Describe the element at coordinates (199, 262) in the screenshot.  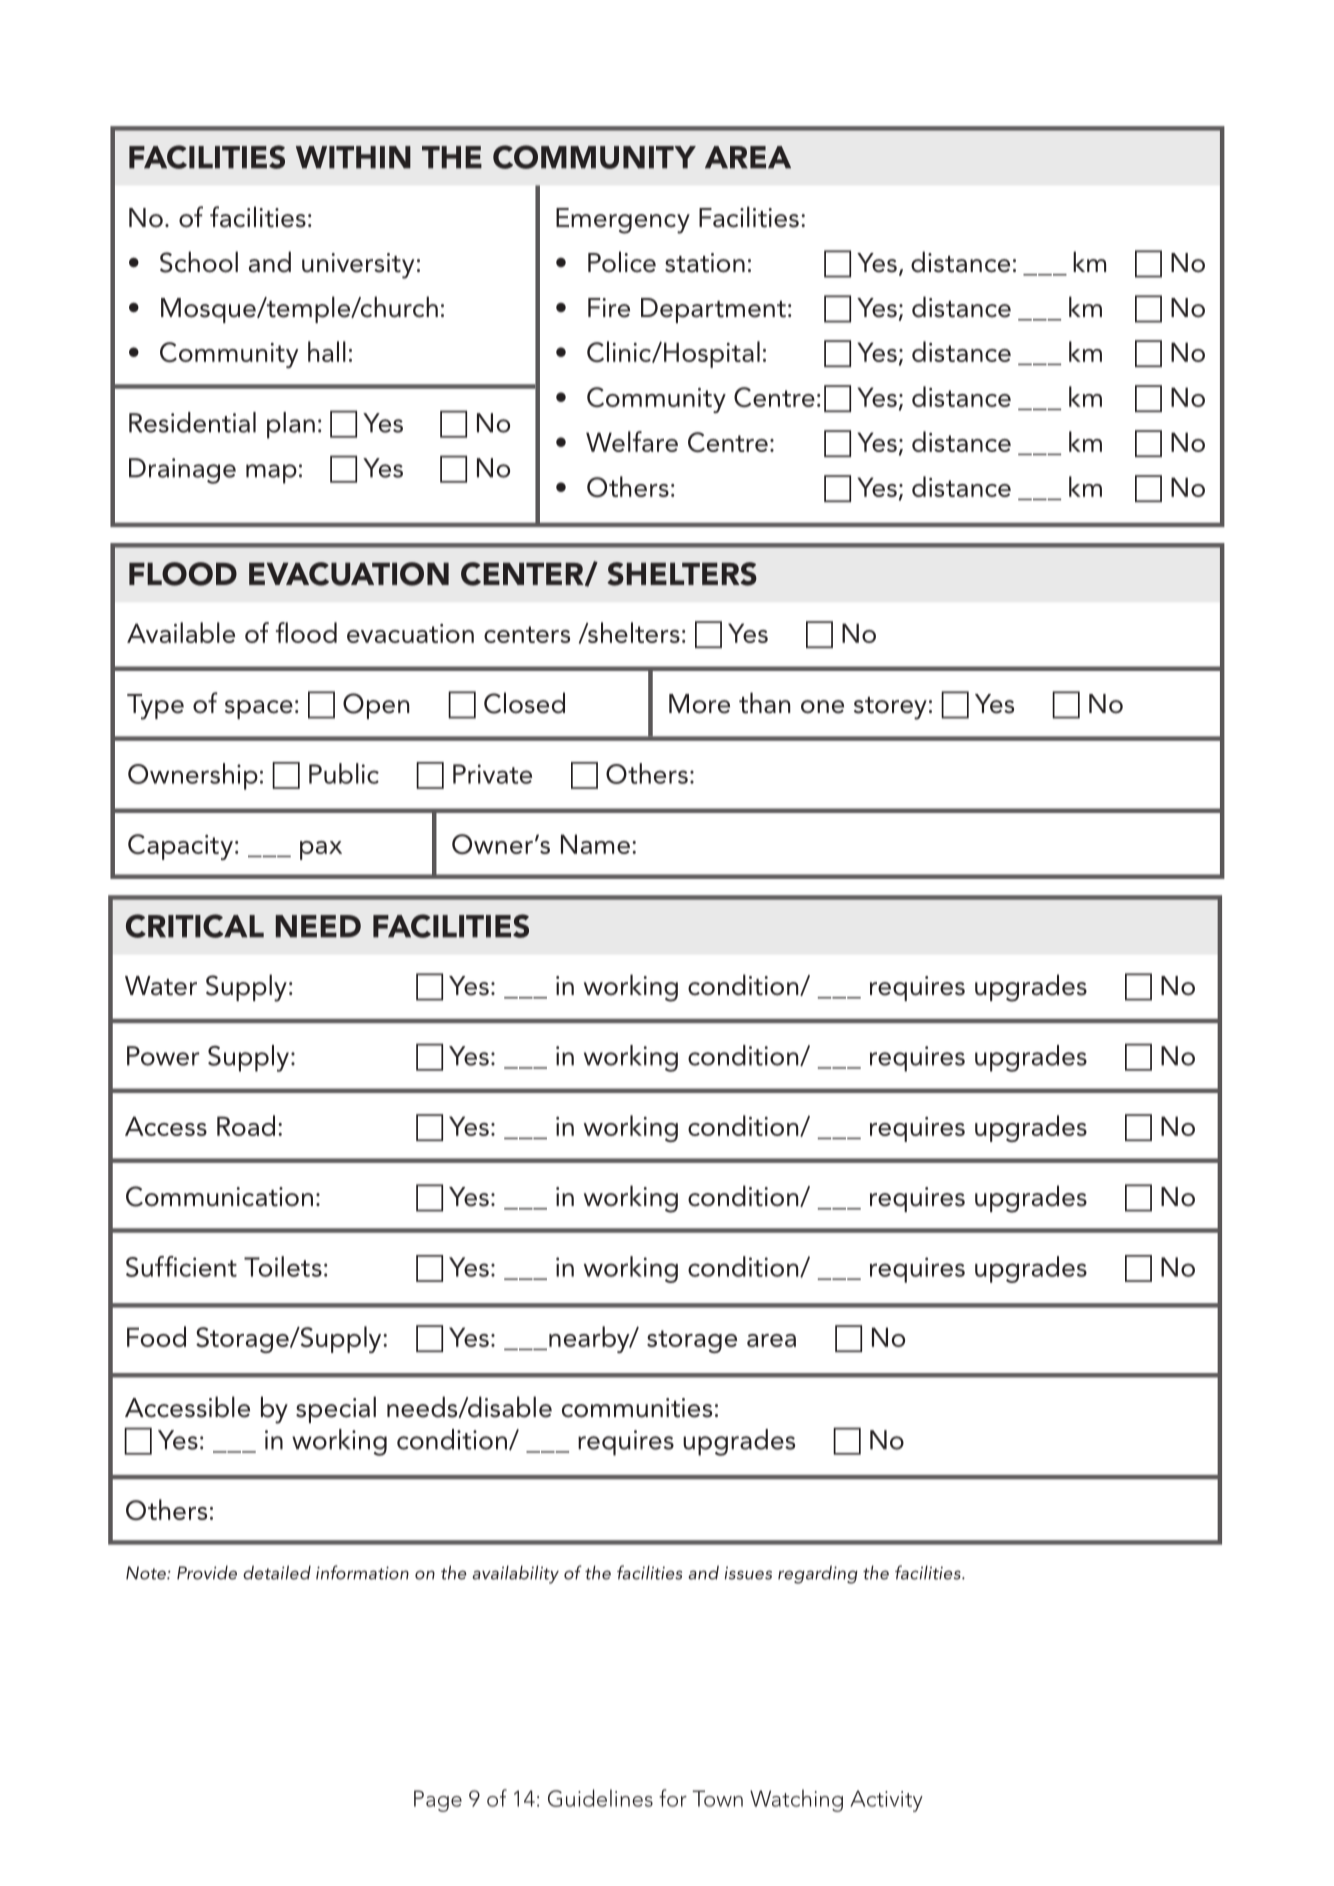
I see `School` at that location.
